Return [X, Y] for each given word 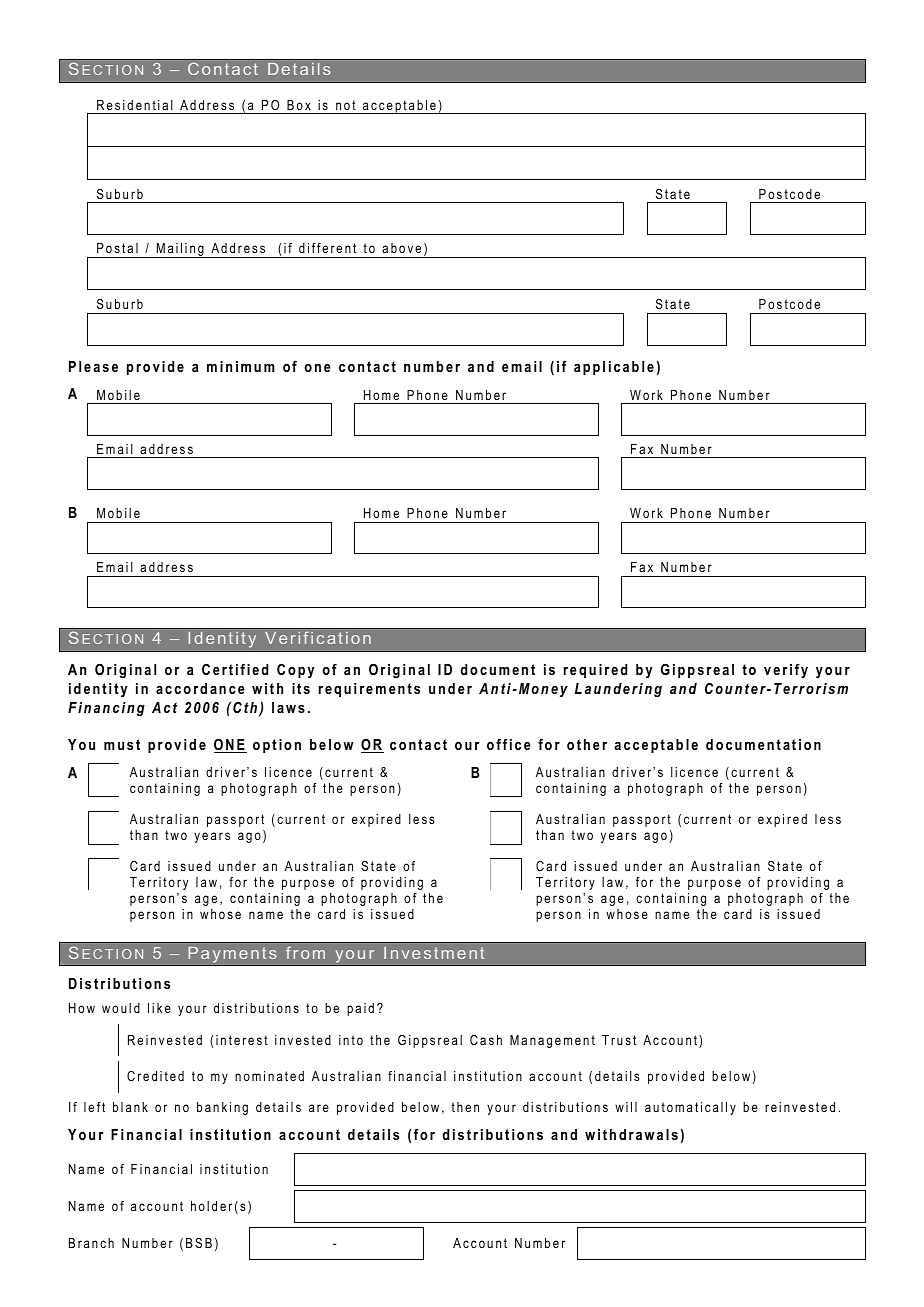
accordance [200, 688]
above [401, 248]
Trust [619, 1040]
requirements [369, 690]
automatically [690, 1108]
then [465, 1107]
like [159, 1008]
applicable [614, 368]
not [346, 105]
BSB [199, 1243]
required [595, 671]
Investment [434, 953]
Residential [135, 105]
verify [786, 671]
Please [93, 366]
